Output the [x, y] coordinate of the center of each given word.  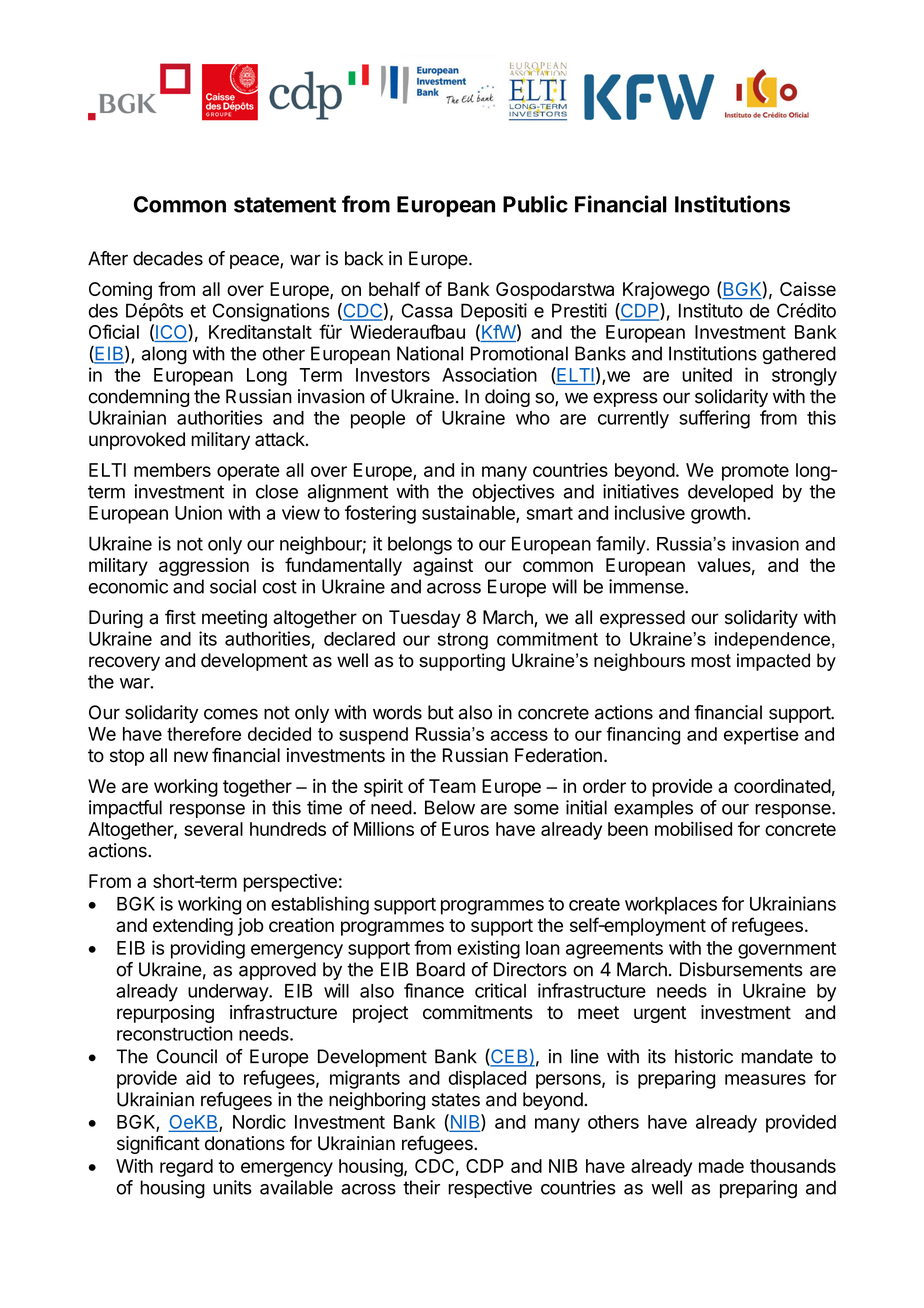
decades [168, 258]
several [213, 829]
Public [535, 204]
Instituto [711, 310]
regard [186, 1168]
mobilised [693, 828]
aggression [204, 567]
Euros [465, 829]
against [443, 567]
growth [718, 515]
